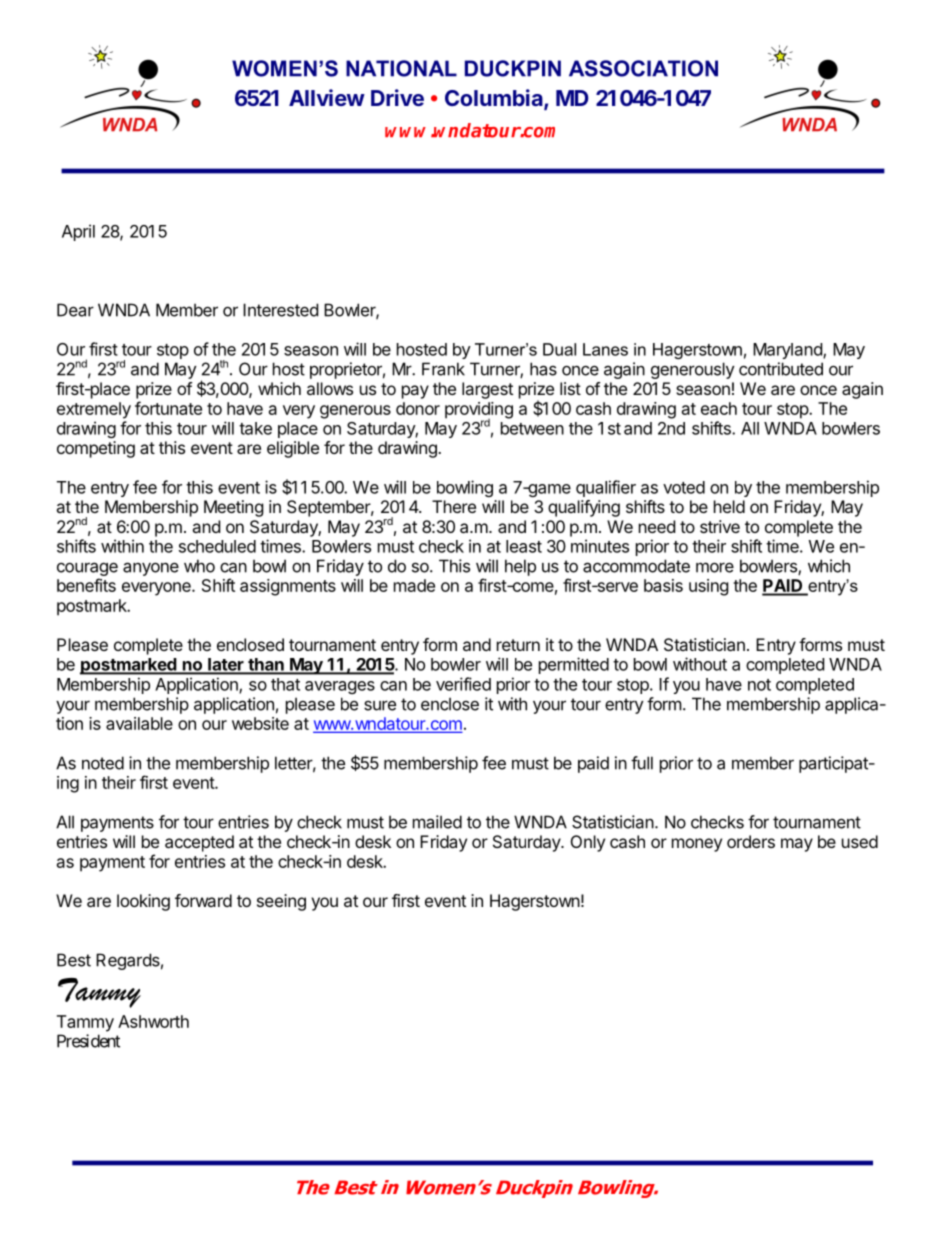 The width and height of the page is (952, 1233). What do you see at coordinates (168, 408) in the page?
I see `fortunate` at bounding box center [168, 408].
